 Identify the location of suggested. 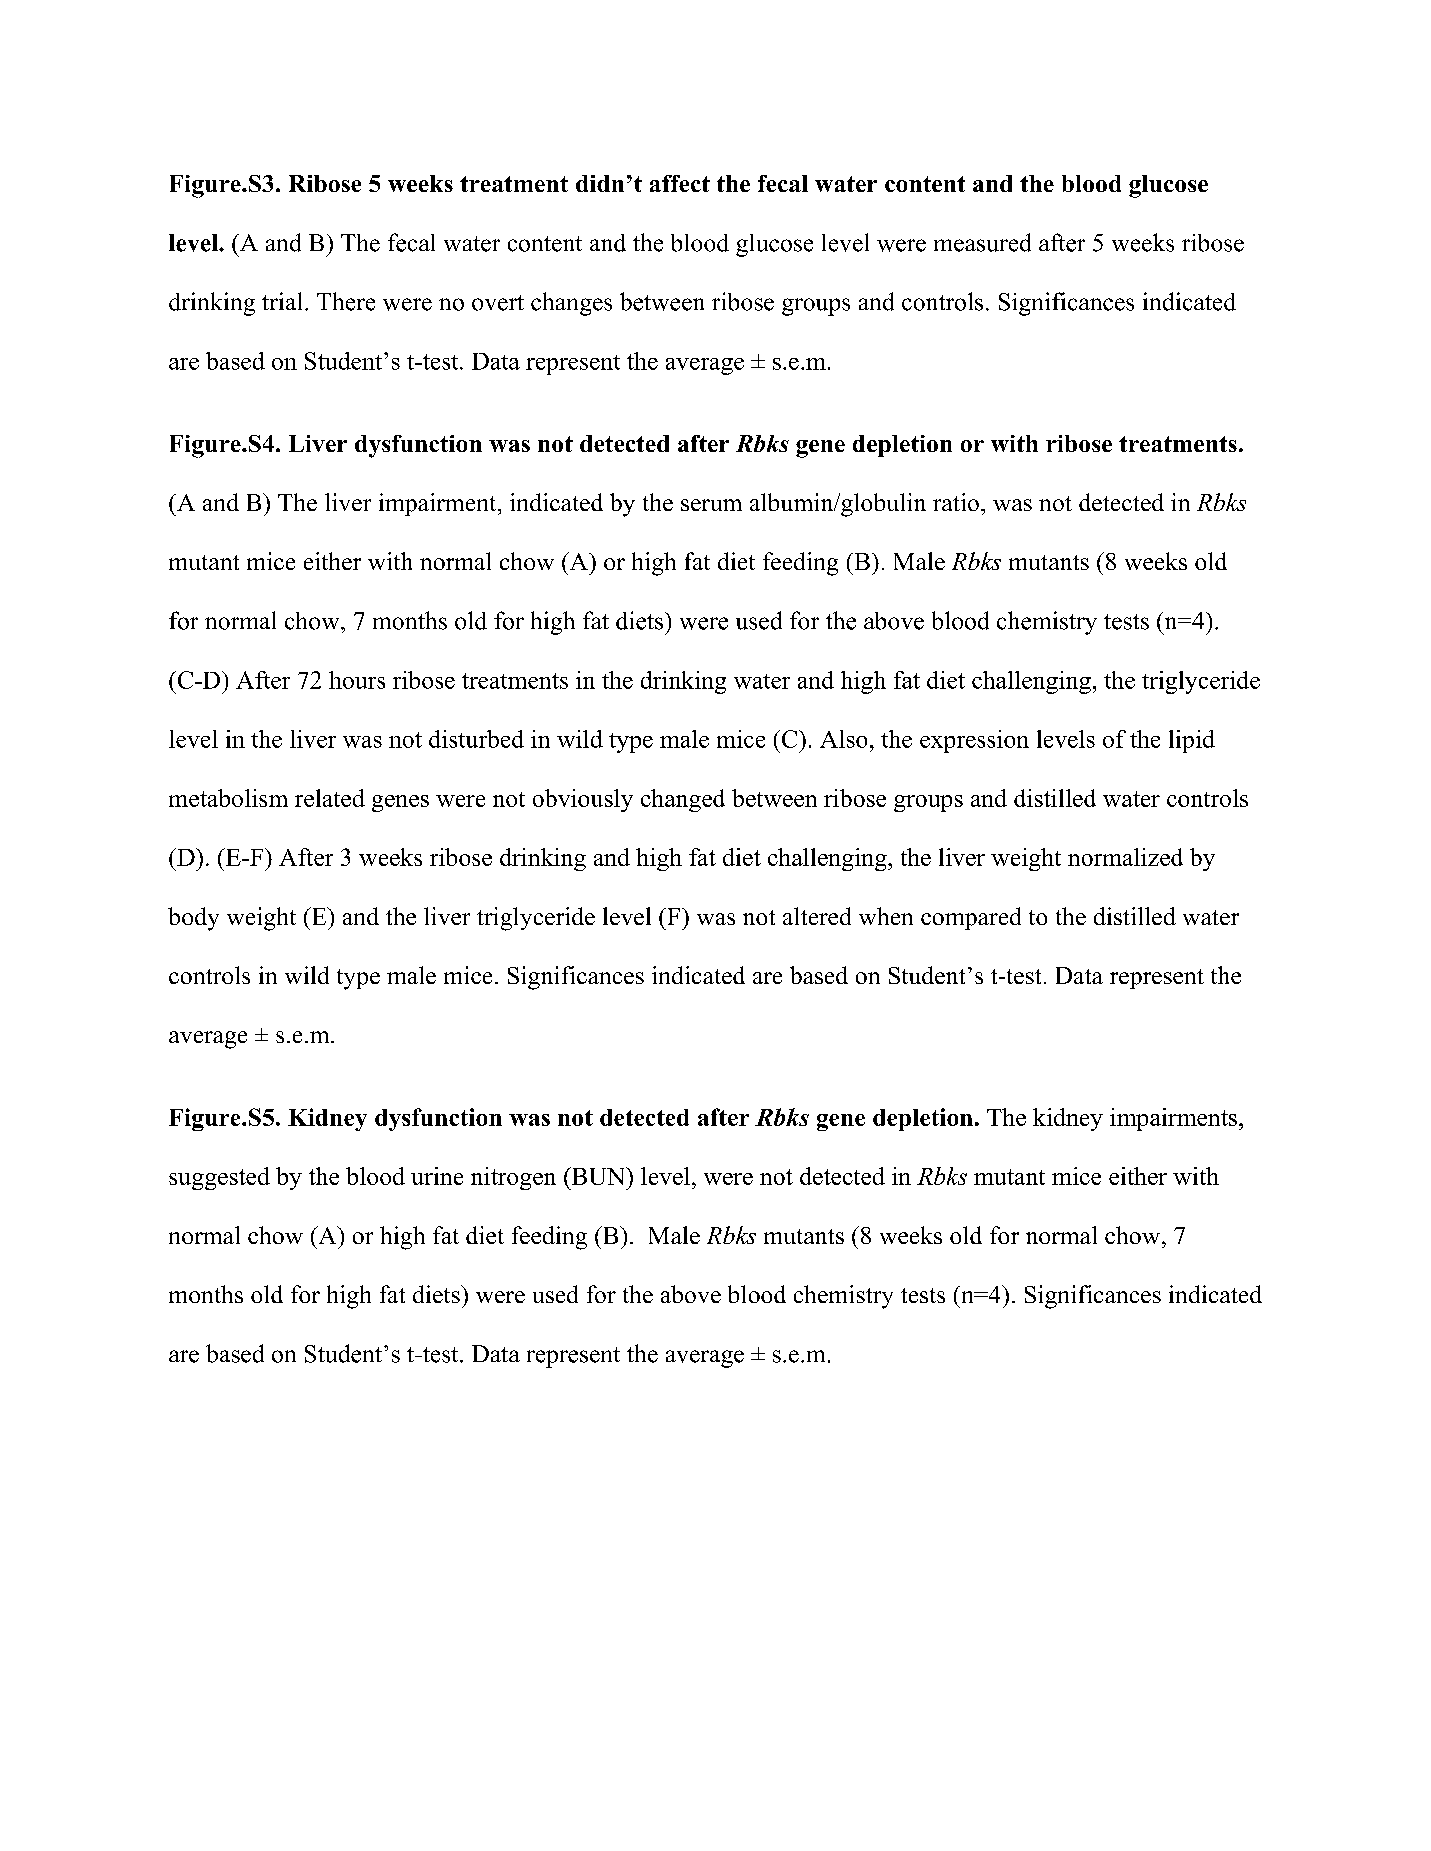
(219, 1178).
